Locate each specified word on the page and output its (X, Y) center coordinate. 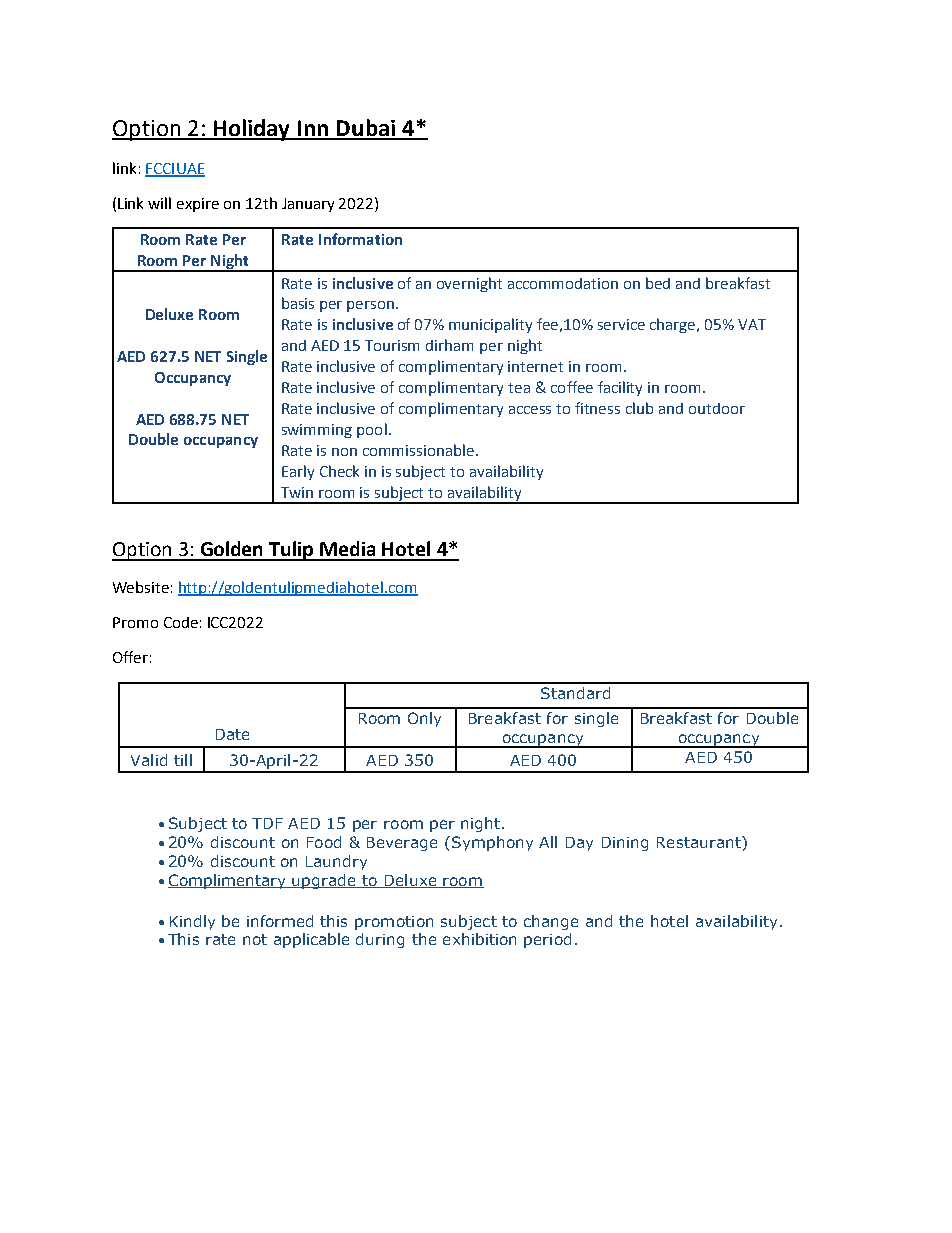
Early (298, 472)
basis (298, 303)
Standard (575, 693)
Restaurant (700, 842)
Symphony (492, 843)
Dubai (366, 129)
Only (424, 719)
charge (674, 325)
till (183, 760)
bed (658, 283)
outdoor (717, 408)
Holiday (252, 130)
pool (372, 430)
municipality (490, 325)
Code (181, 622)
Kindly (192, 922)
